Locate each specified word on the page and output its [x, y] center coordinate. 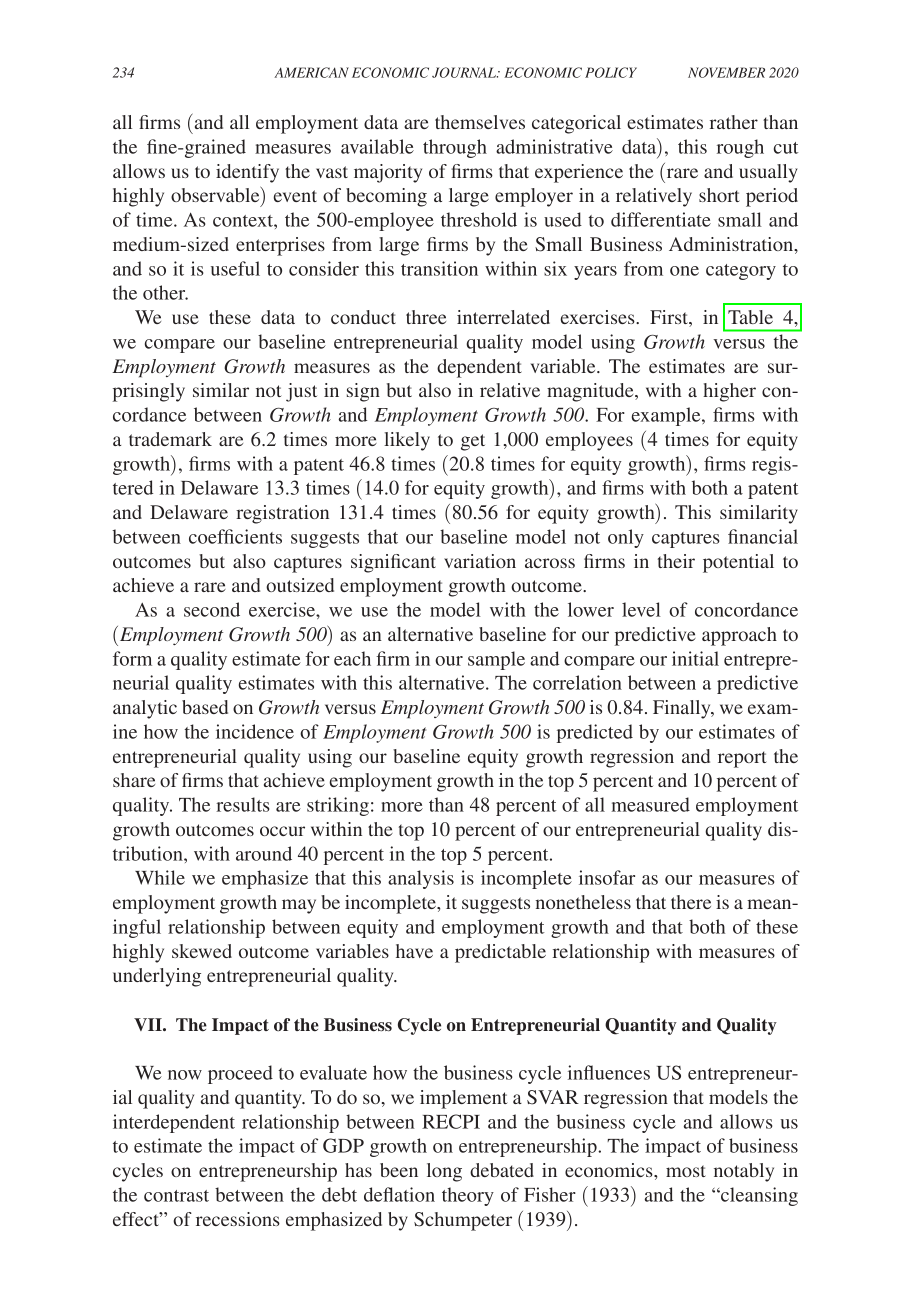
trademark [170, 439]
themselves [480, 122]
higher [729, 392]
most [686, 1171]
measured [650, 804]
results [243, 804]
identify [247, 173]
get [473, 442]
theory [468, 1196]
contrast [176, 1196]
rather [734, 122]
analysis [421, 879]
